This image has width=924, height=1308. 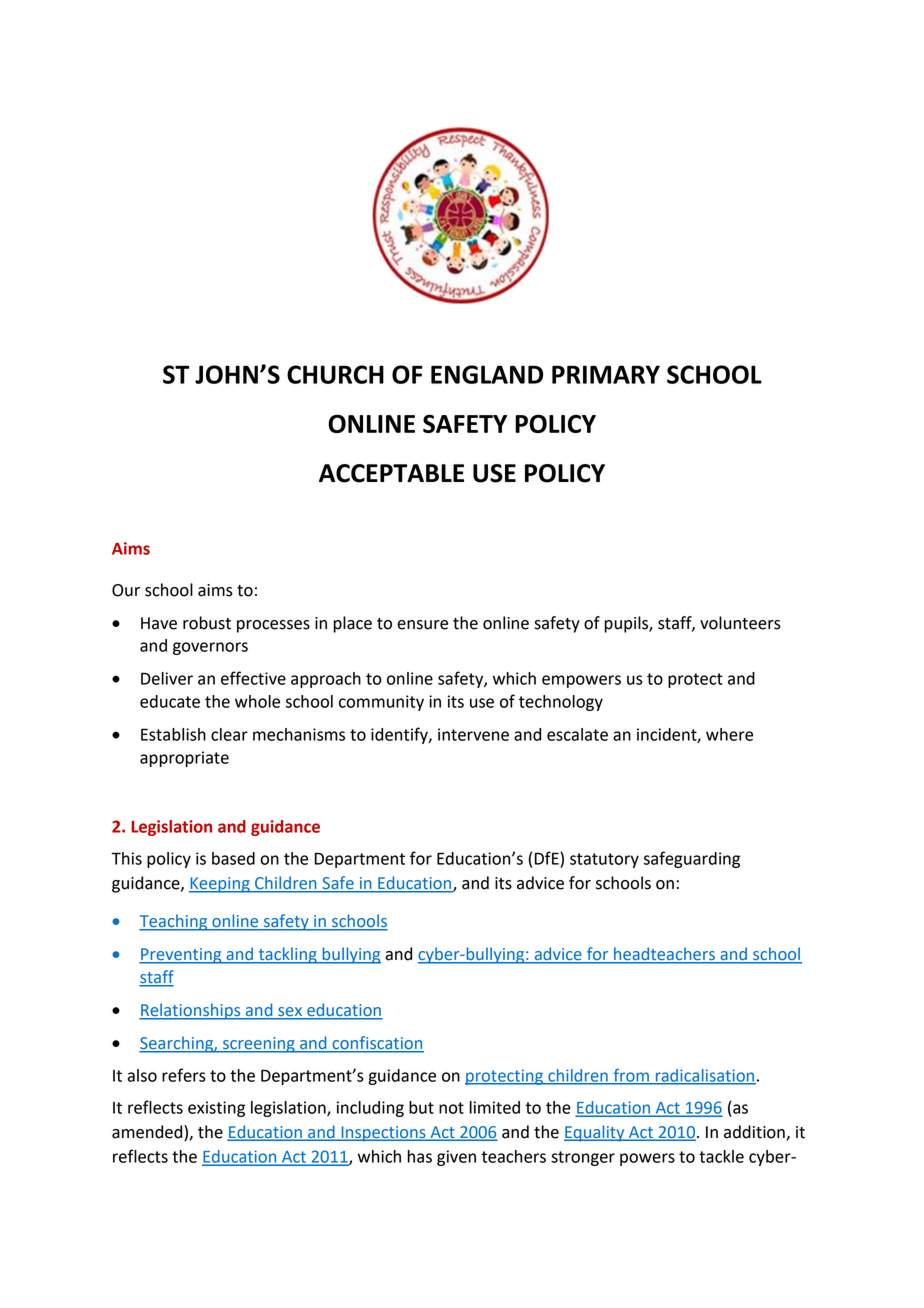 What do you see at coordinates (473, 734) in the image?
I see `intervene` at bounding box center [473, 734].
